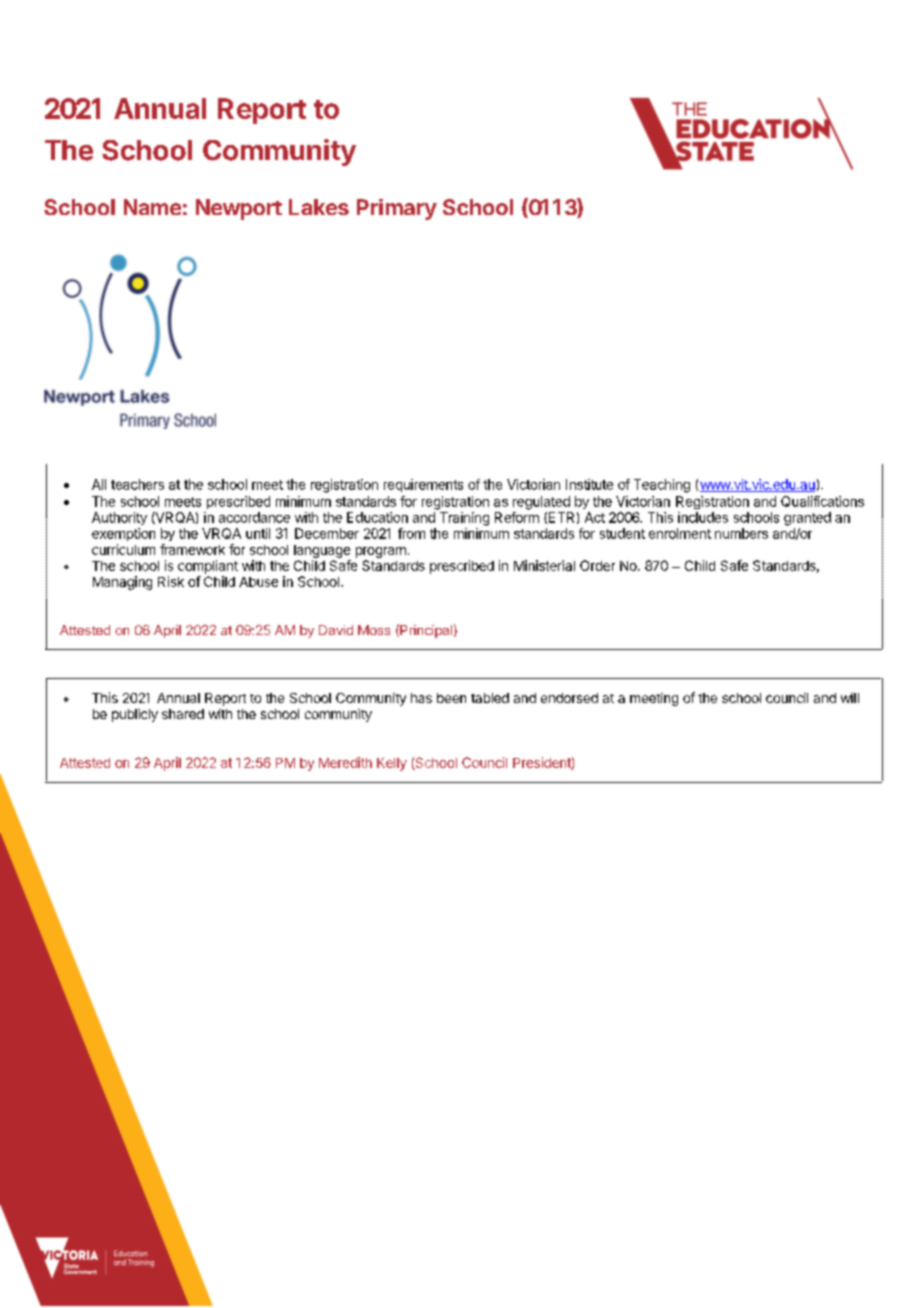 This screenshot has width=924, height=1308. I want to click on Qualifications, so click(822, 501).
